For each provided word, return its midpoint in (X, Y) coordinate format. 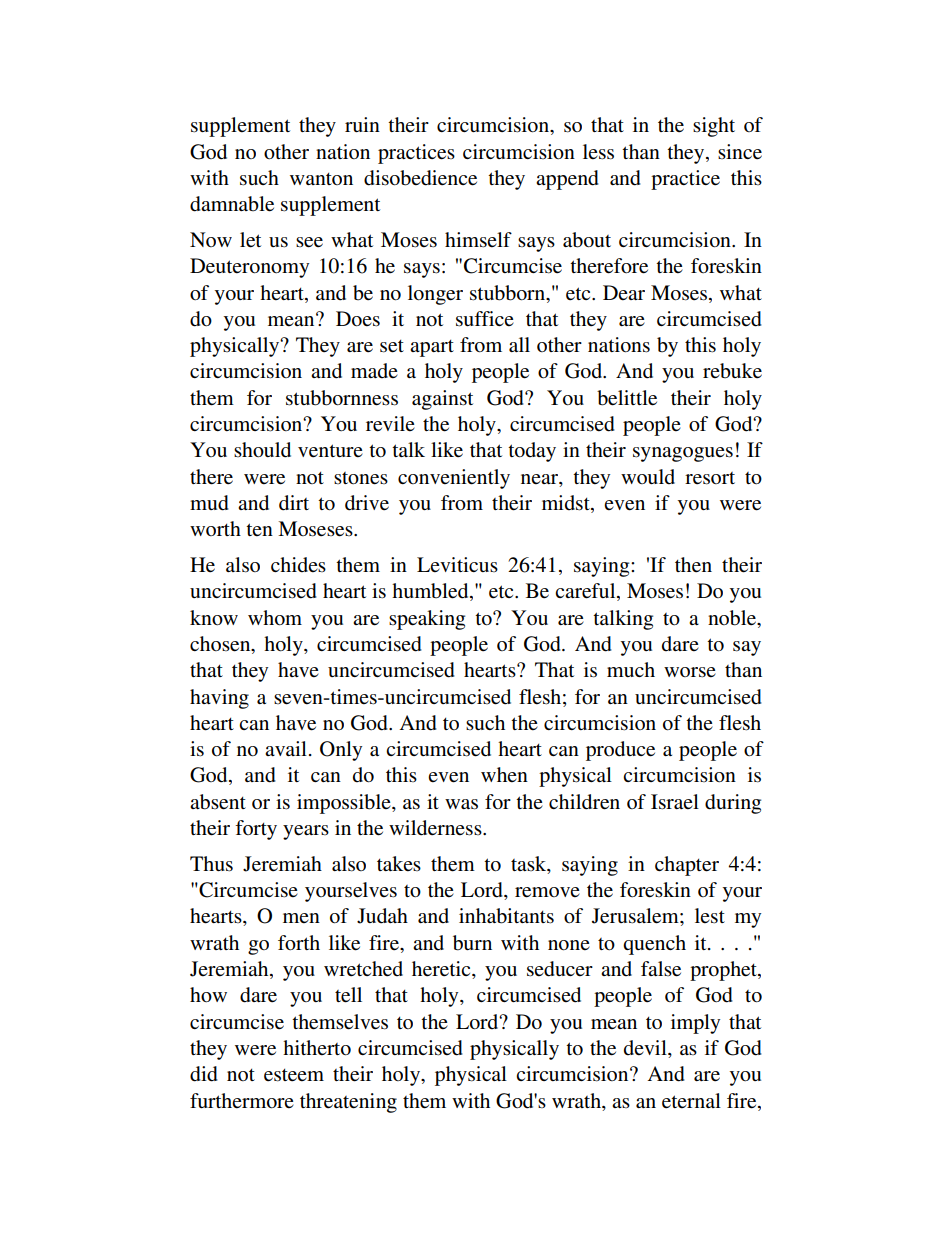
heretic (442, 970)
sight (714, 127)
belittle (627, 398)
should (262, 450)
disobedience (420, 178)
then (693, 565)
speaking (427, 620)
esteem (294, 1075)
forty (256, 830)
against (442, 400)
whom (275, 618)
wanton (321, 179)
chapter (687, 866)
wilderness (436, 828)
